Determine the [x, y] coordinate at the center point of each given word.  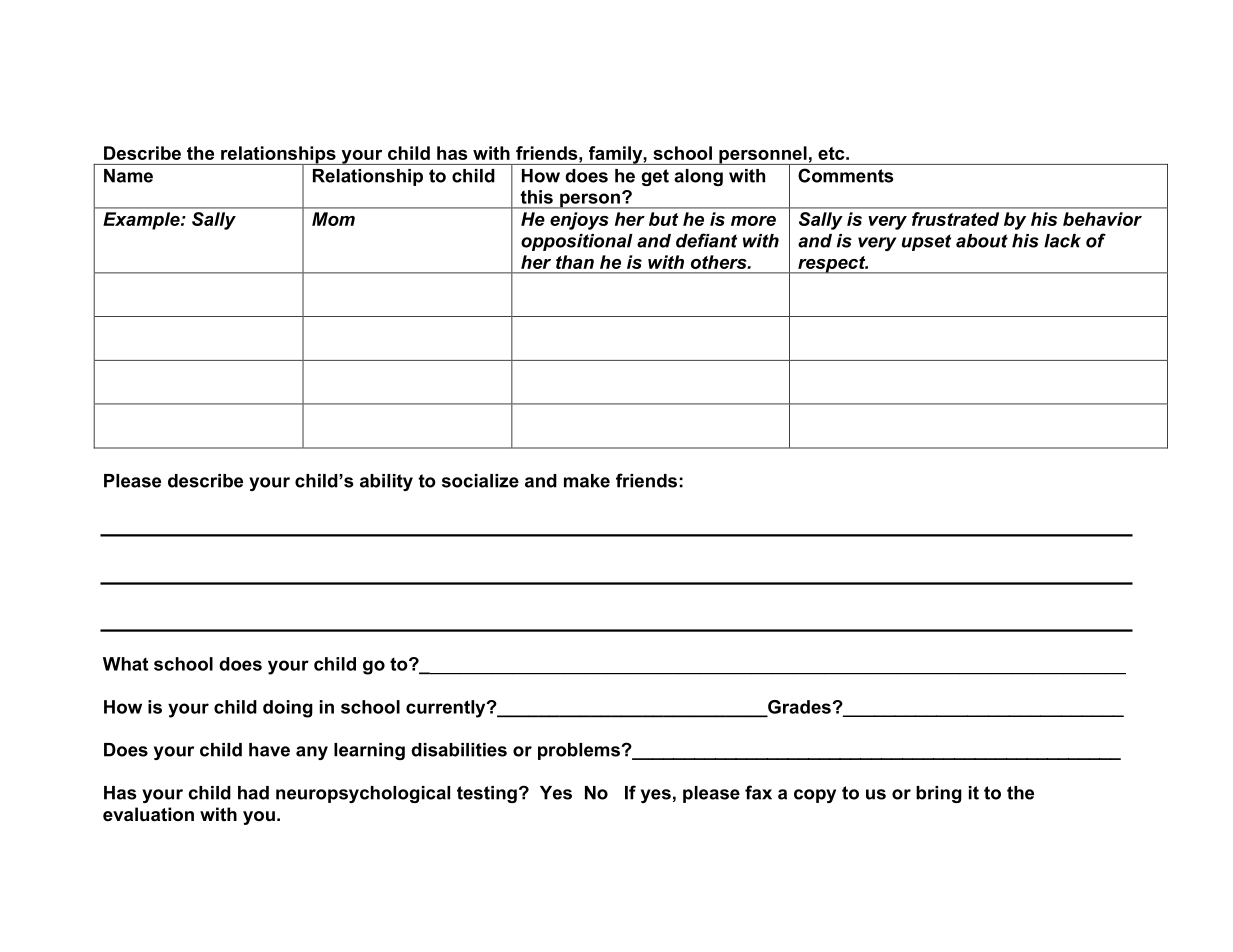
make [587, 481]
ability [386, 482]
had [253, 793]
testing [487, 794]
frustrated [955, 219]
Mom [333, 219]
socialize [480, 481]
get [655, 177]
